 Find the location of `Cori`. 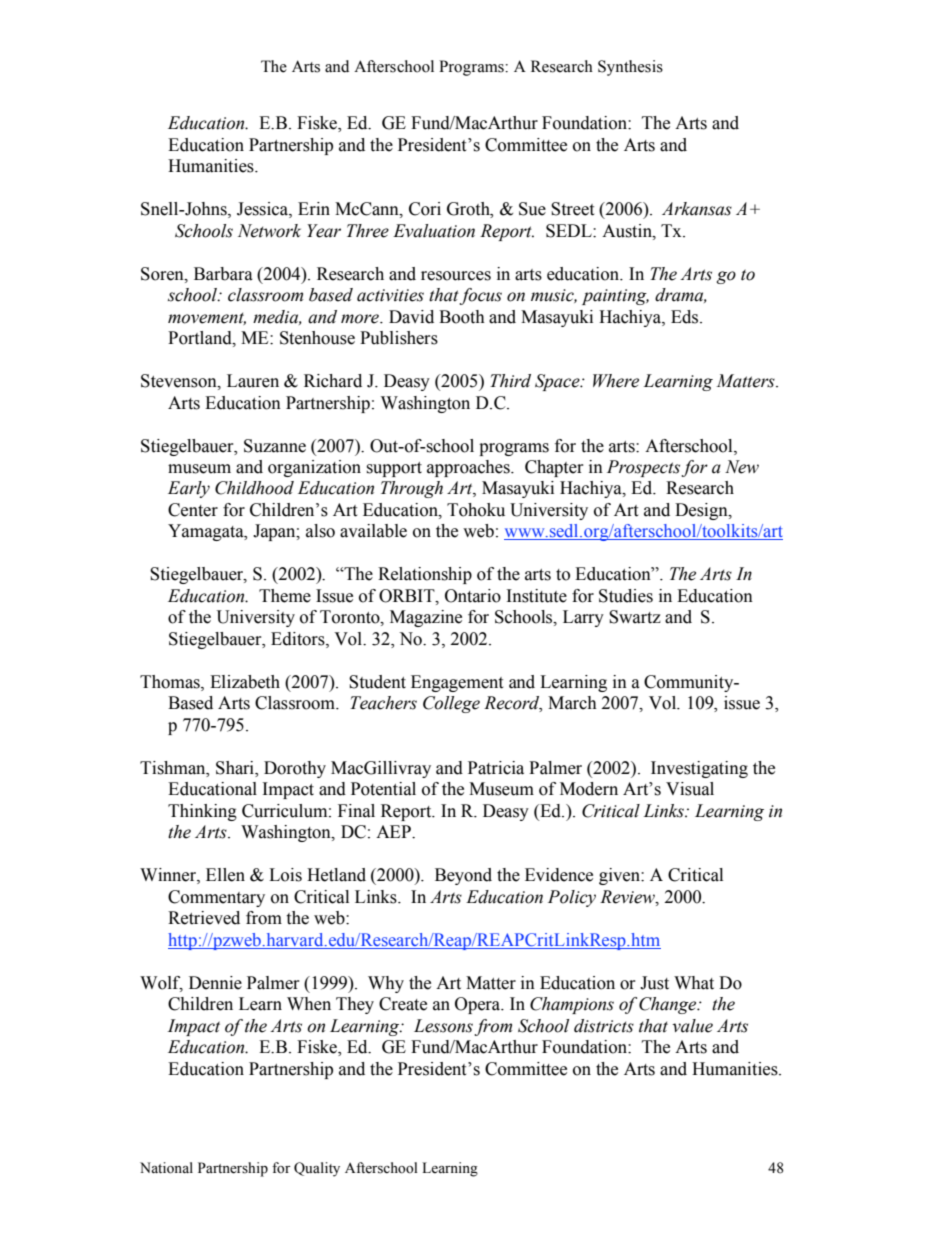

Cori is located at coordinates (425, 209).
